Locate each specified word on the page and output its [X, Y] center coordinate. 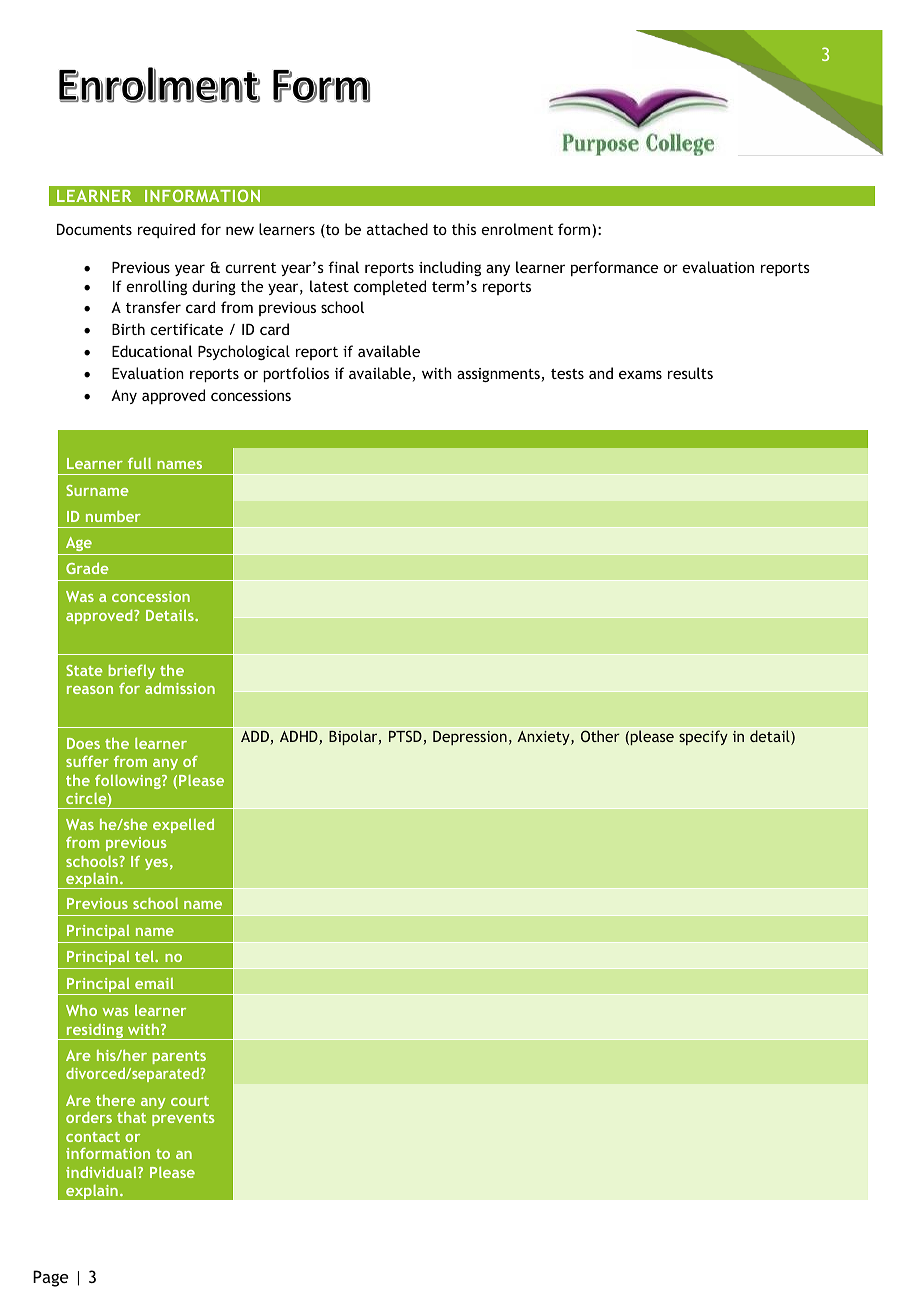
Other [600, 736]
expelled [183, 825]
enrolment [517, 229]
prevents [183, 1119]
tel [146, 956]
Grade [87, 568]
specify [703, 737]
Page [51, 1278]
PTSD [405, 736]
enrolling [156, 287]
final [343, 267]
